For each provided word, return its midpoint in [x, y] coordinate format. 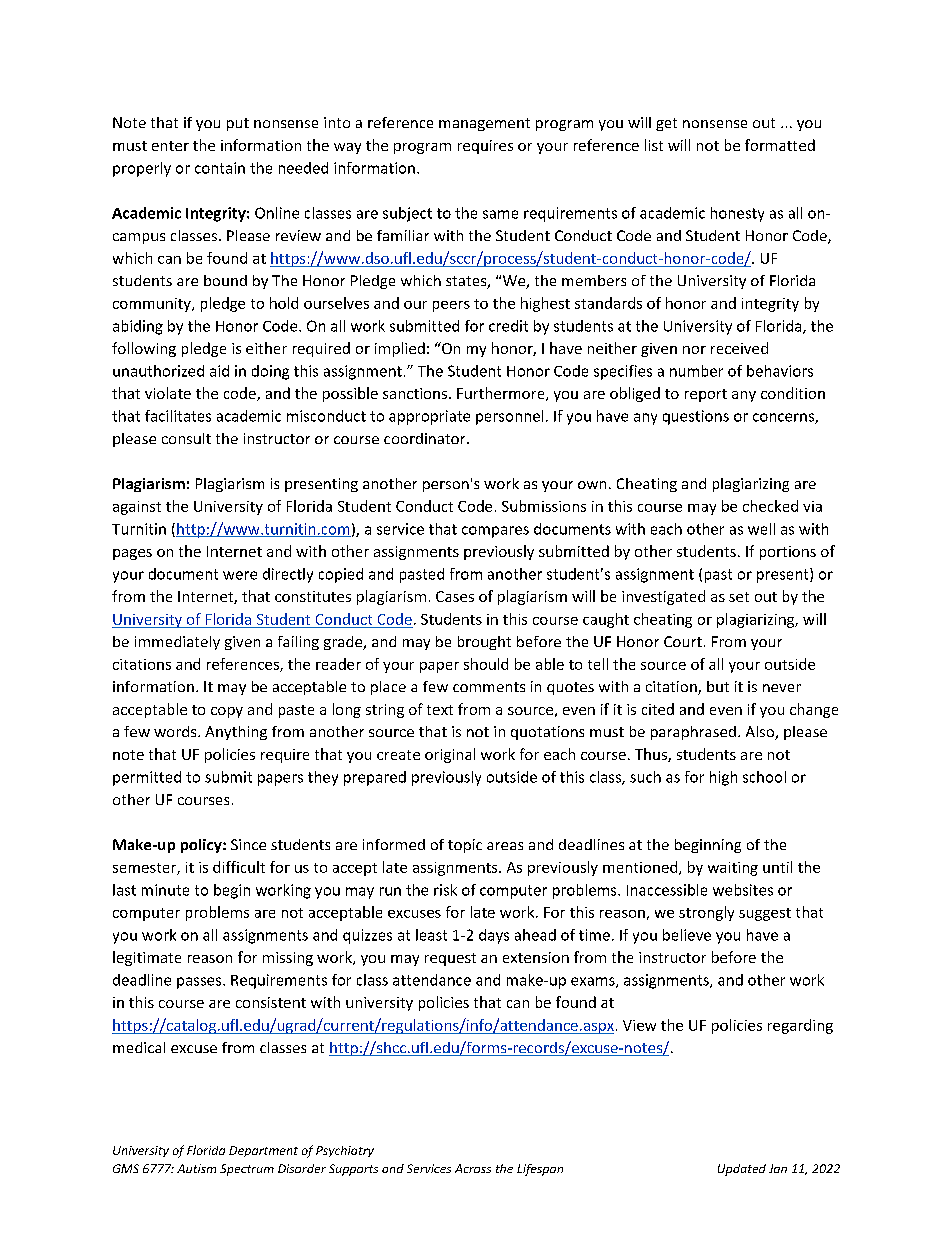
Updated [742, 1170]
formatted [780, 145]
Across [473, 1168]
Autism [196, 1168]
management [484, 124]
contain [220, 168]
